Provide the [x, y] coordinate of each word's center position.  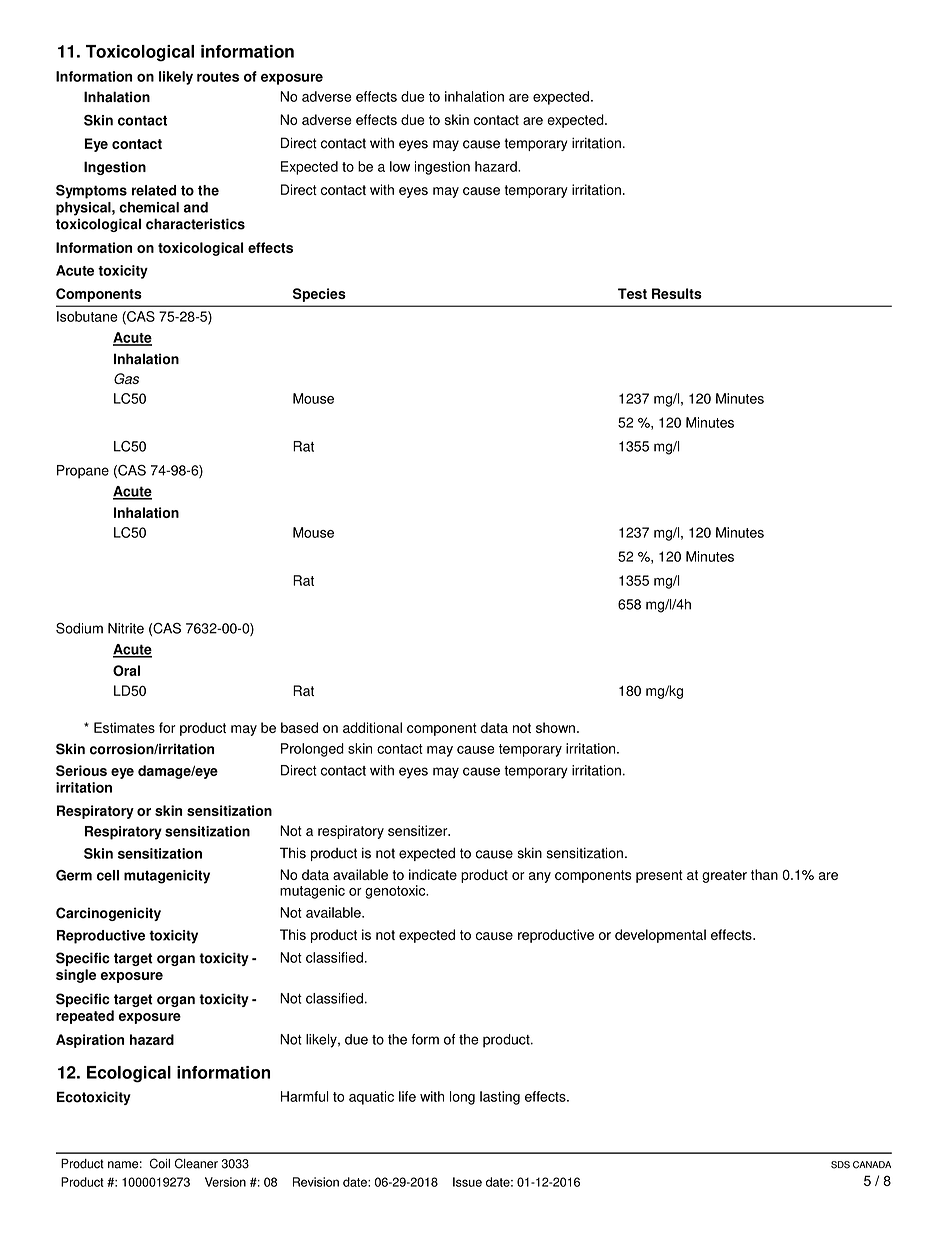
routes [218, 77]
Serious [81, 770]
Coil [160, 1163]
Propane [83, 472]
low [400, 166]
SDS [840, 1165]
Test [632, 293]
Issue [467, 1182]
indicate [433, 874]
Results [677, 293]
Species [319, 295]
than [764, 874]
